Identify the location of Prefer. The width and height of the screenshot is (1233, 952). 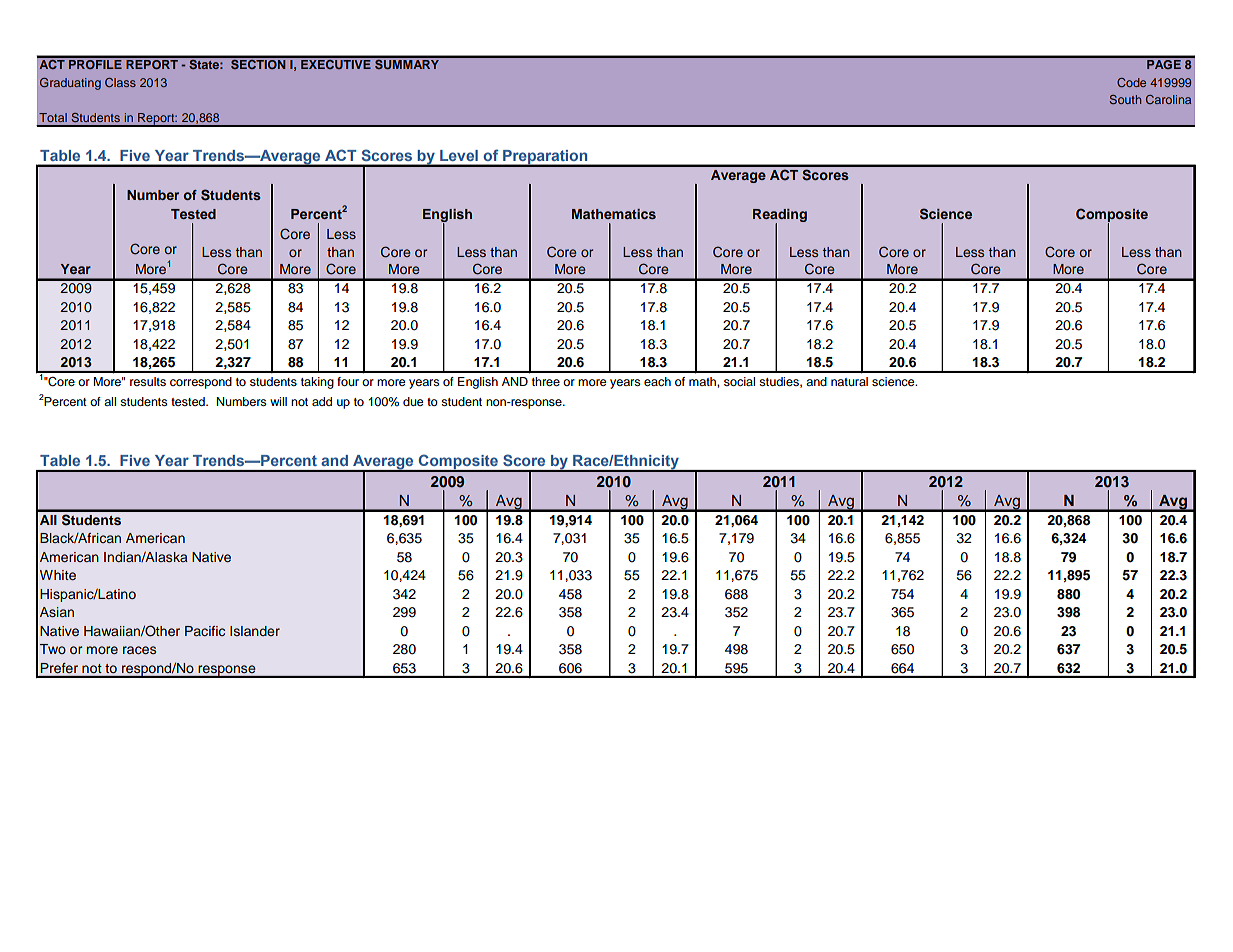
(59, 668).
